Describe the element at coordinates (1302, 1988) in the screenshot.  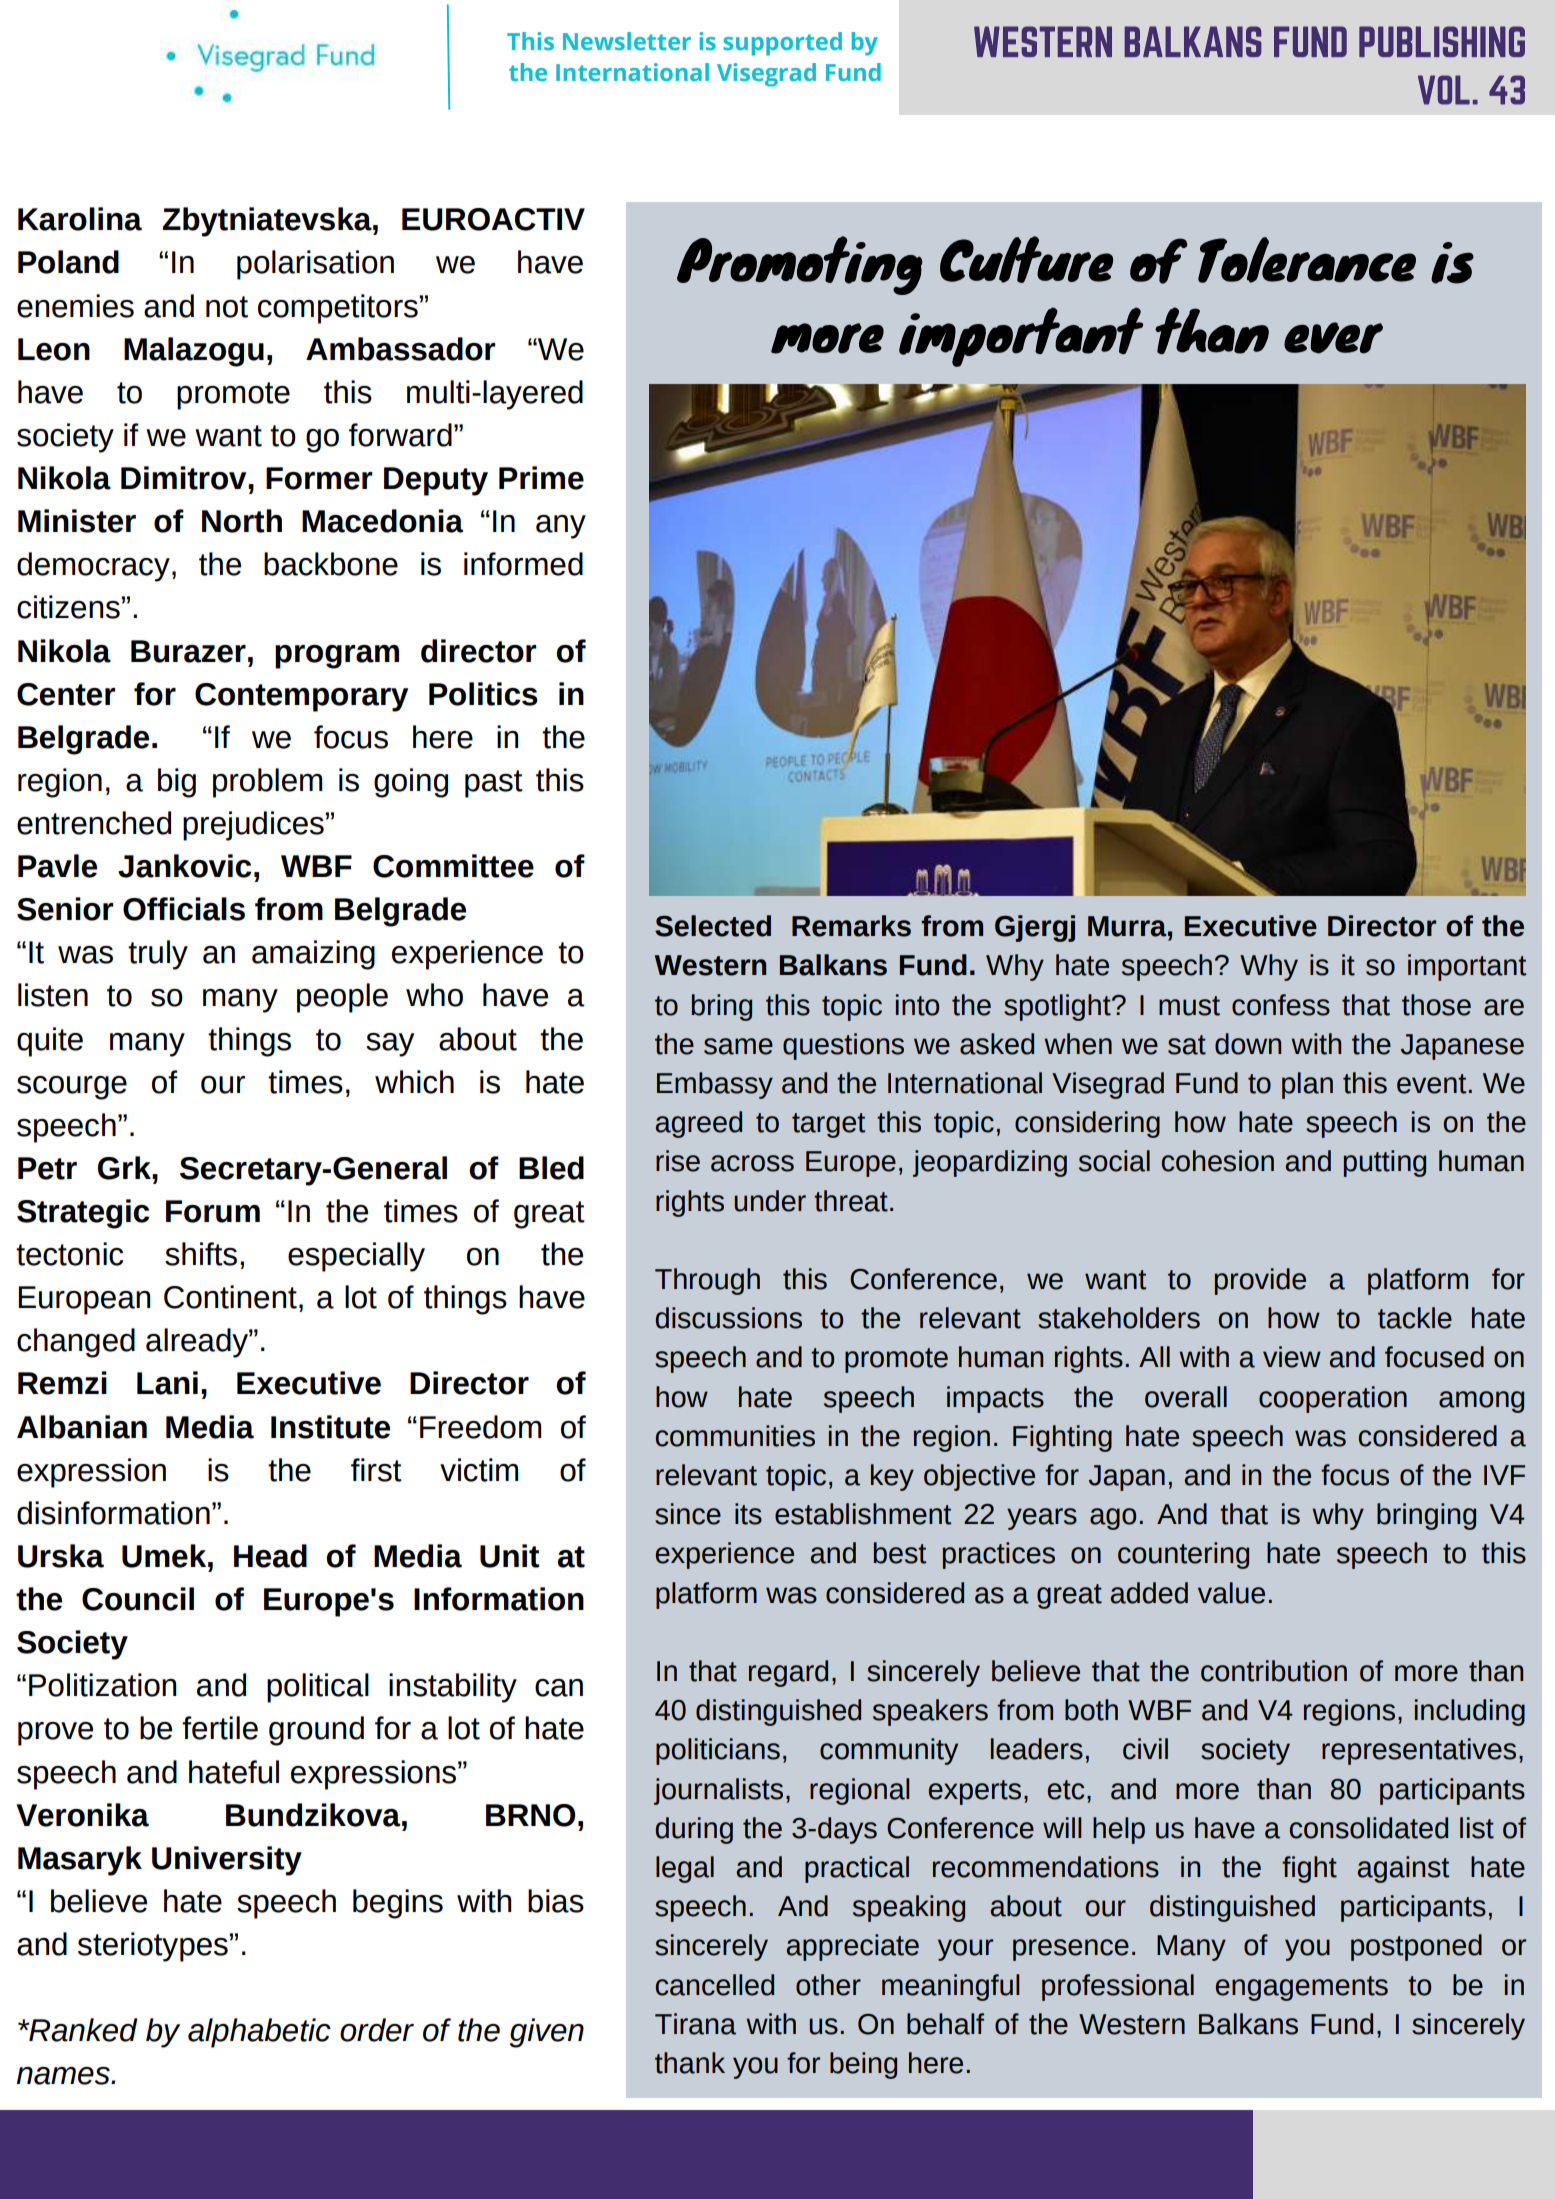
I see `engagements` at that location.
